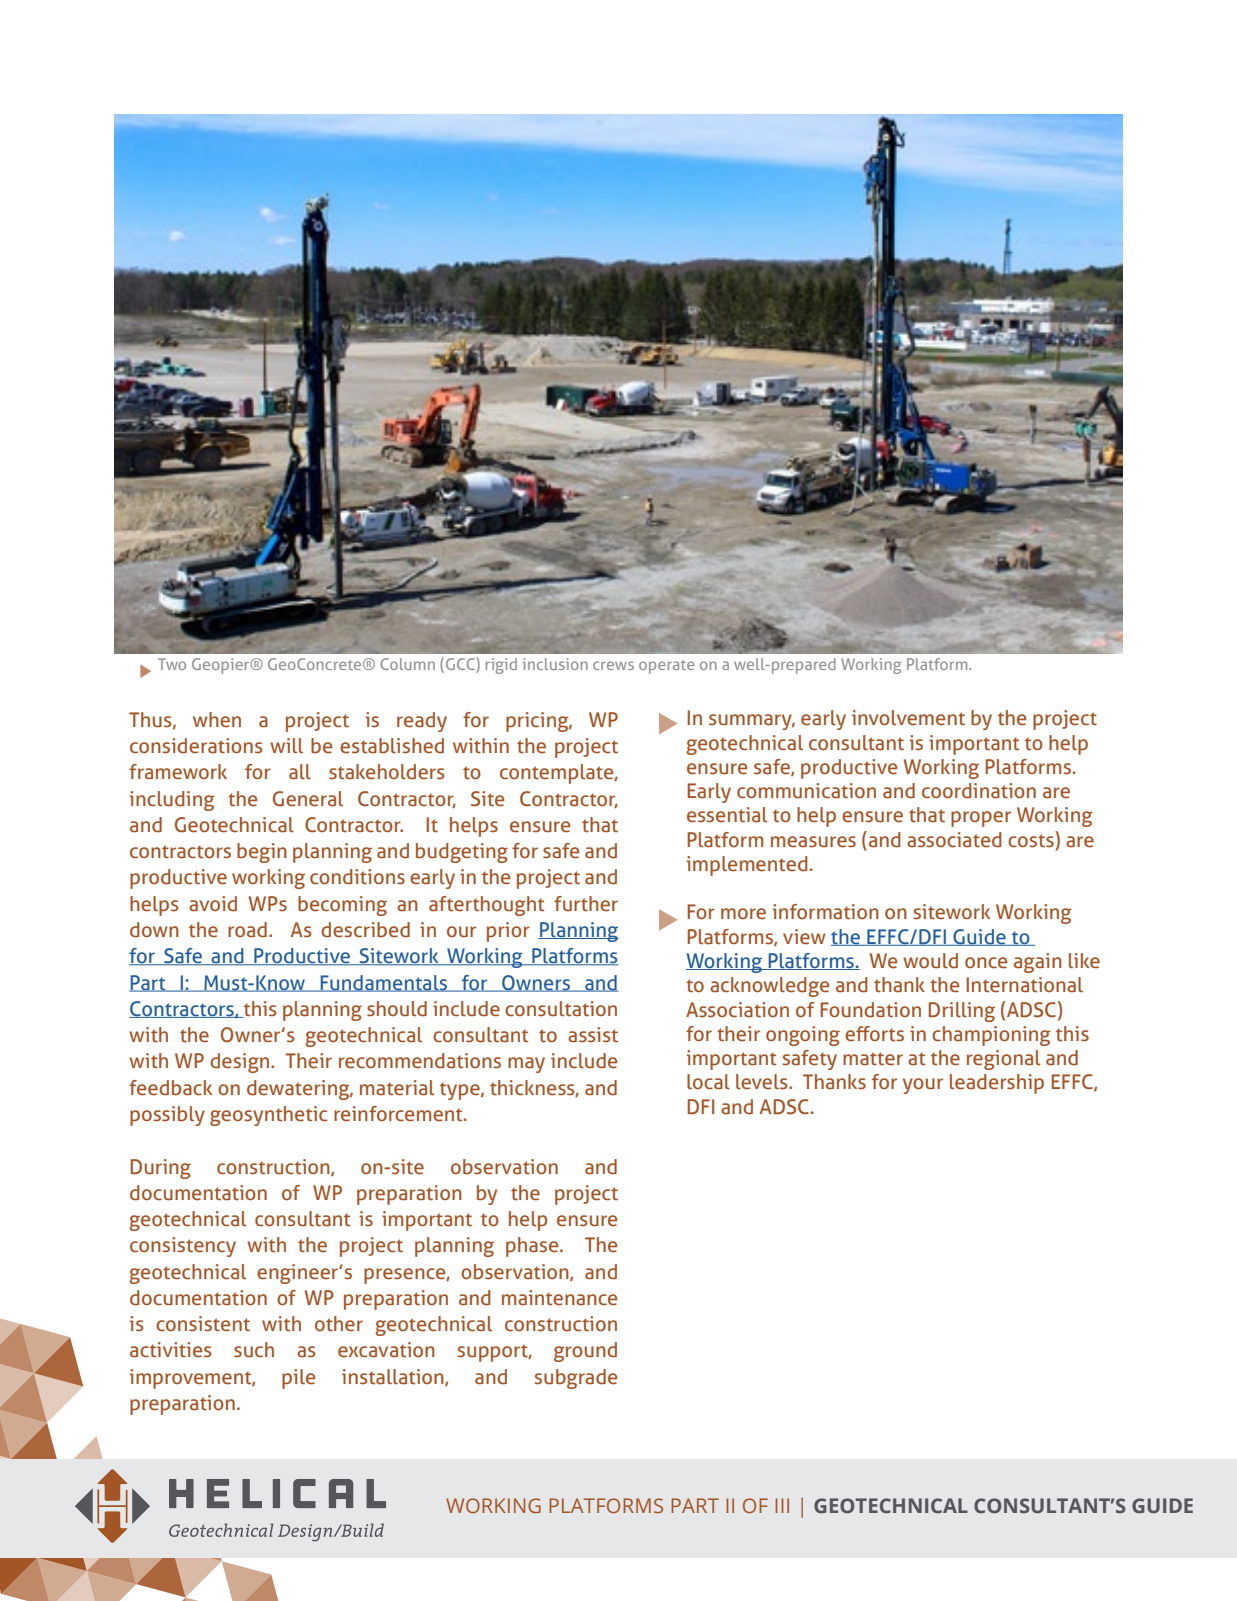 This screenshot has height=1601, width=1237. Describe the element at coordinates (298, 1379) in the screenshot. I see `pile` at that location.
